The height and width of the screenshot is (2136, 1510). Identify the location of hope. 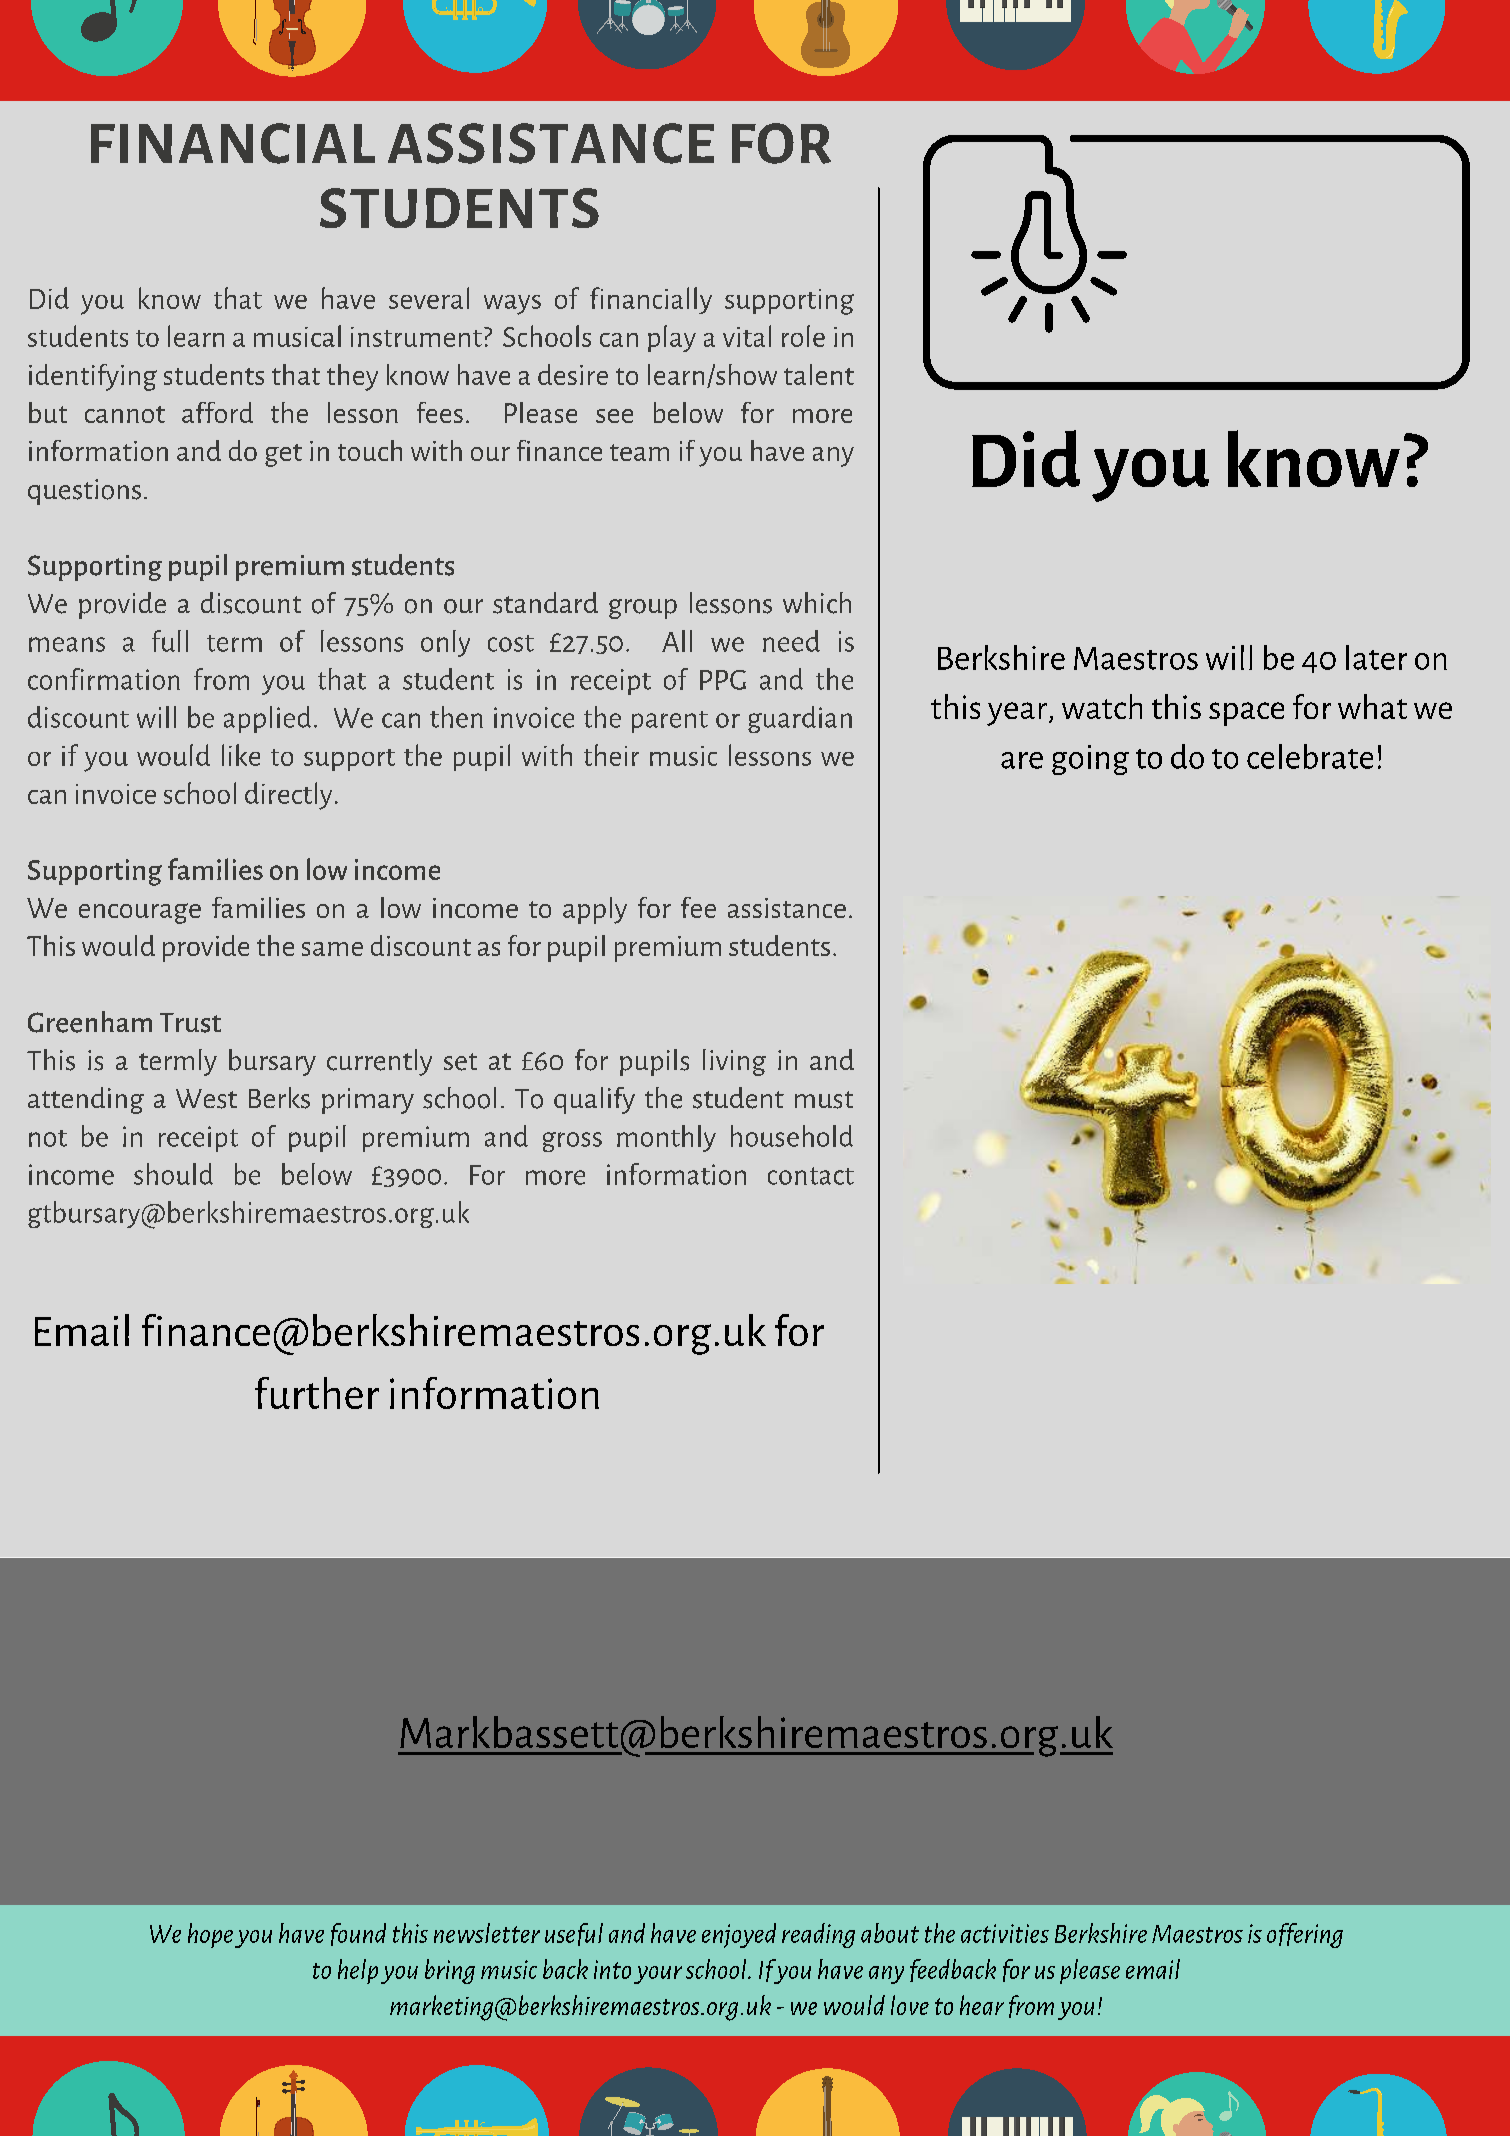
(210, 1935).
